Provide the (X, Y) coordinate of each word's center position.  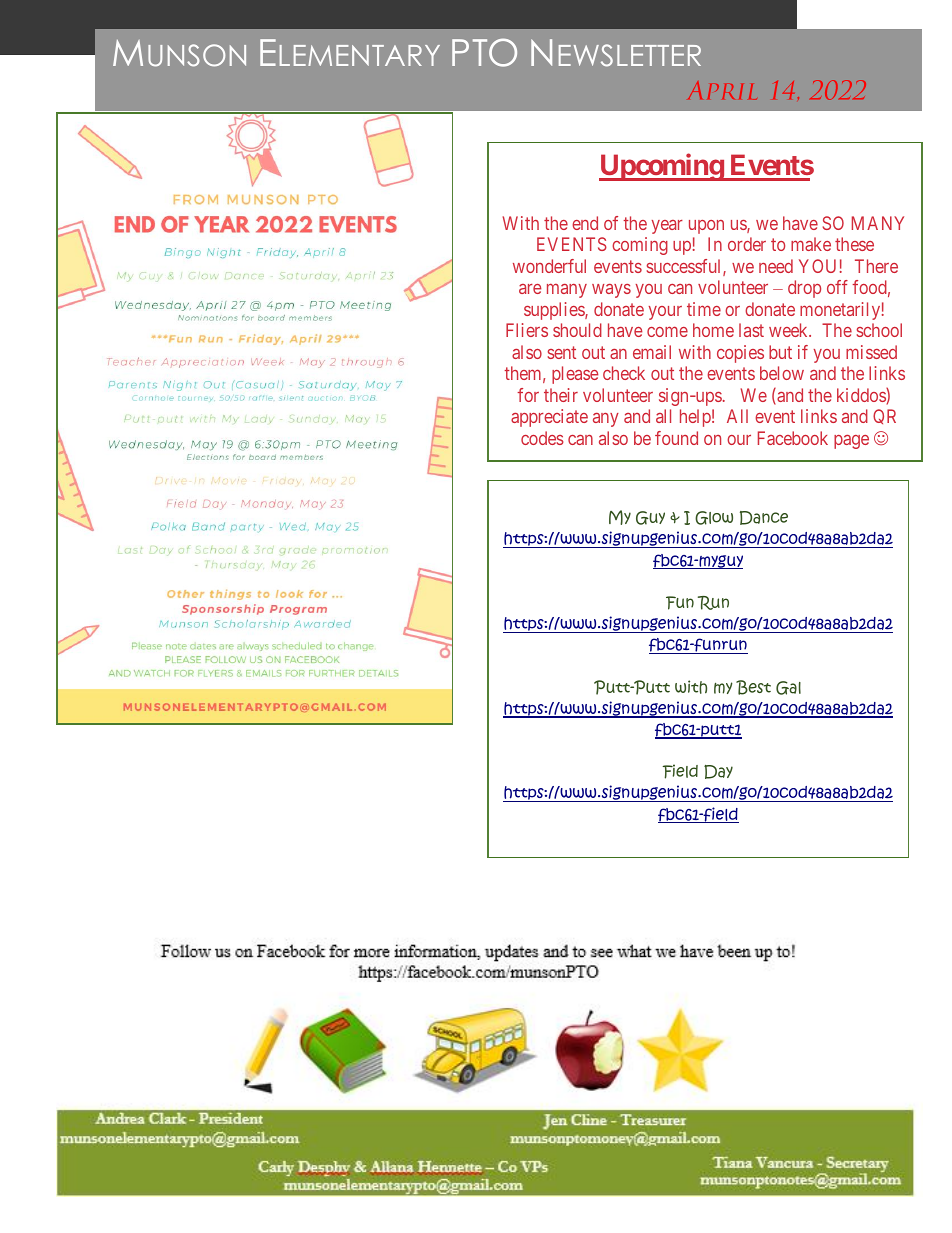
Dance (764, 518)
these (854, 244)
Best (753, 687)
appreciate (549, 418)
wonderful (549, 266)
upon (706, 227)
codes (542, 438)
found (676, 438)
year (667, 227)
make (811, 244)
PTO (484, 52)
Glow (714, 518)
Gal (788, 688)
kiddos (862, 396)
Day (718, 772)
